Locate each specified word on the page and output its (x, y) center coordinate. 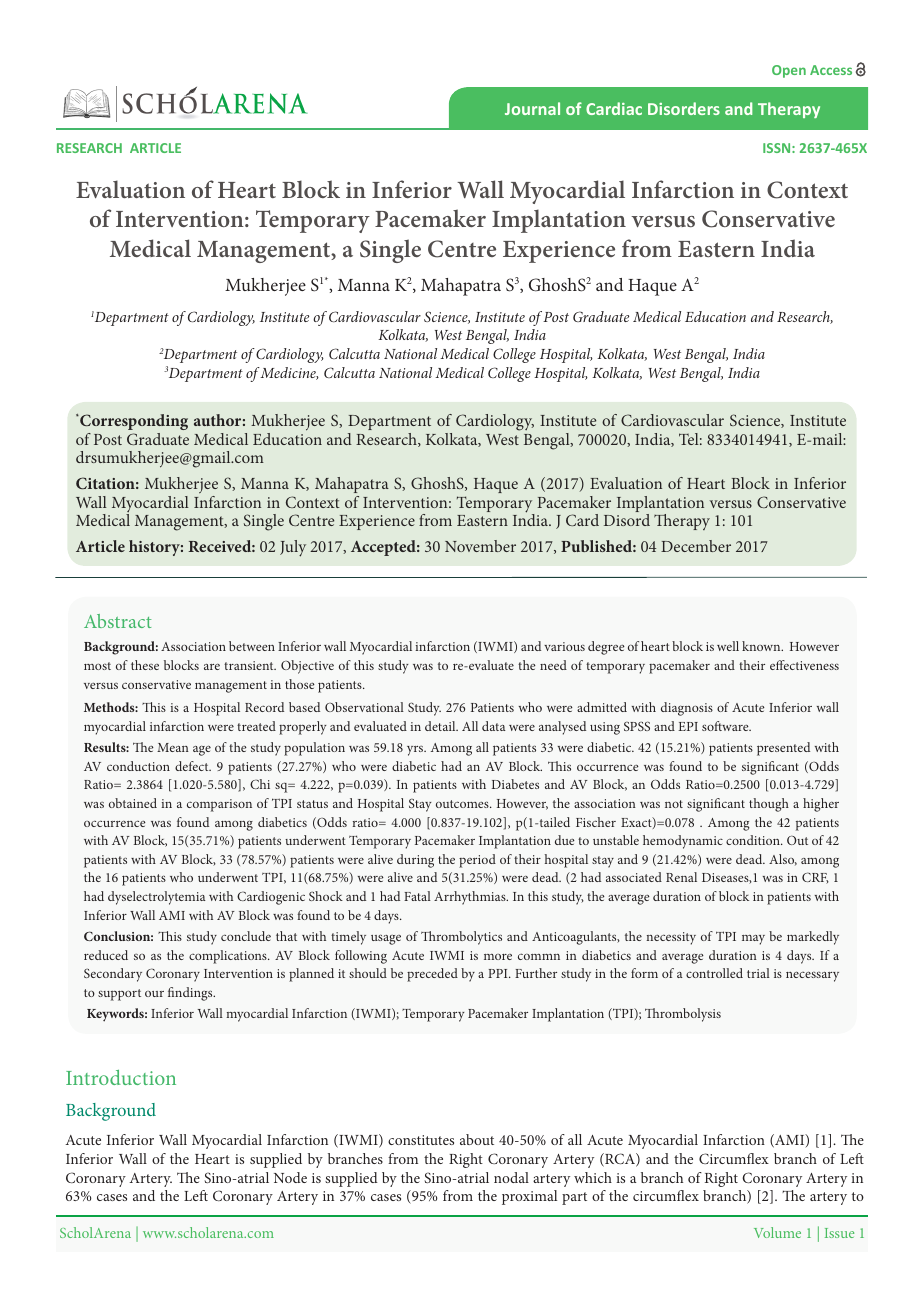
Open (789, 71)
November (480, 546)
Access (831, 70)
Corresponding (133, 422)
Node (290, 1177)
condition (754, 840)
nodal (511, 1177)
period (477, 861)
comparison (219, 805)
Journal (532, 108)
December (696, 546)
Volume (777, 1232)
